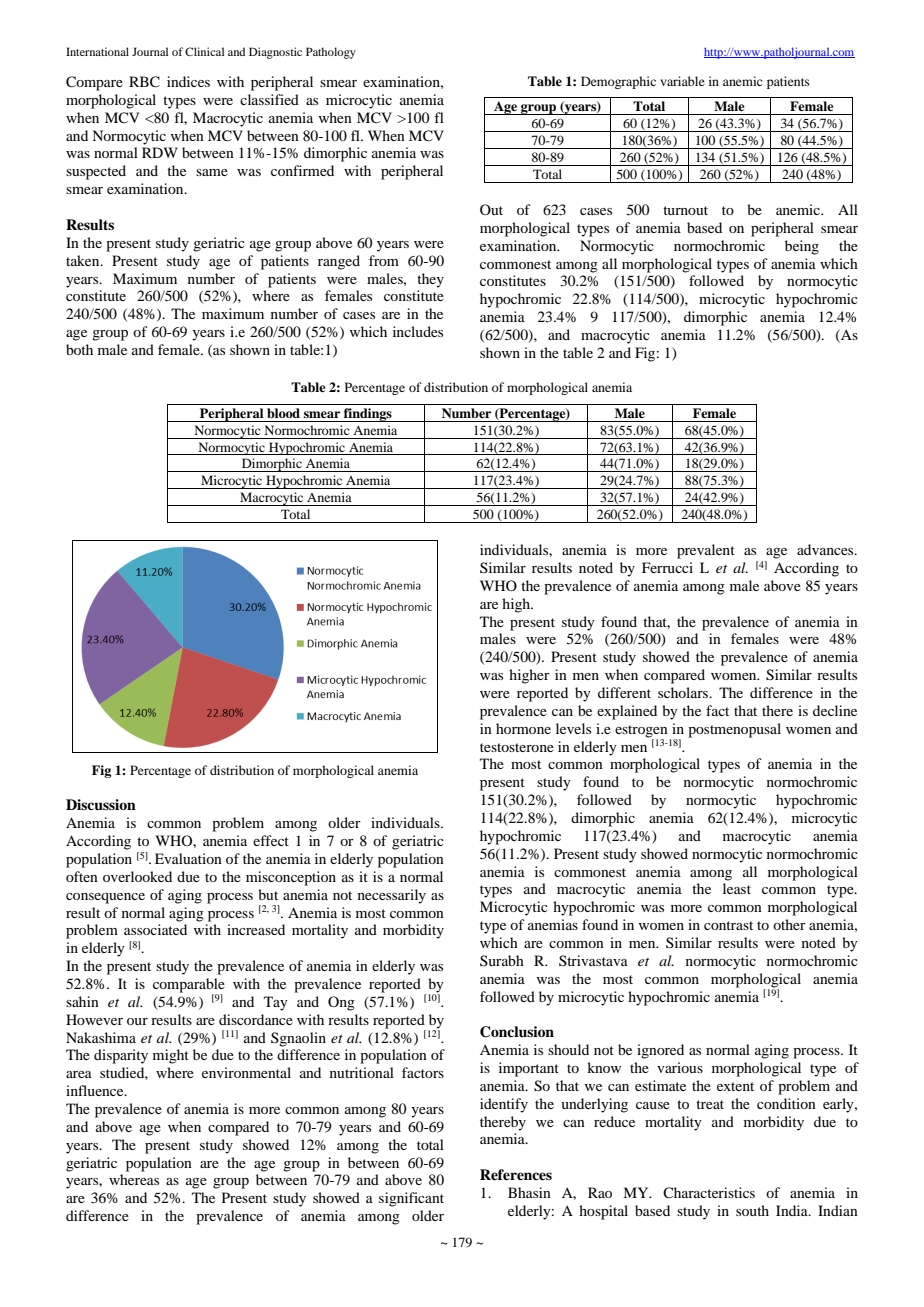 The height and width of the image is (1307, 924). What do you see at coordinates (96, 1090) in the image?
I see `influence` at bounding box center [96, 1090].
